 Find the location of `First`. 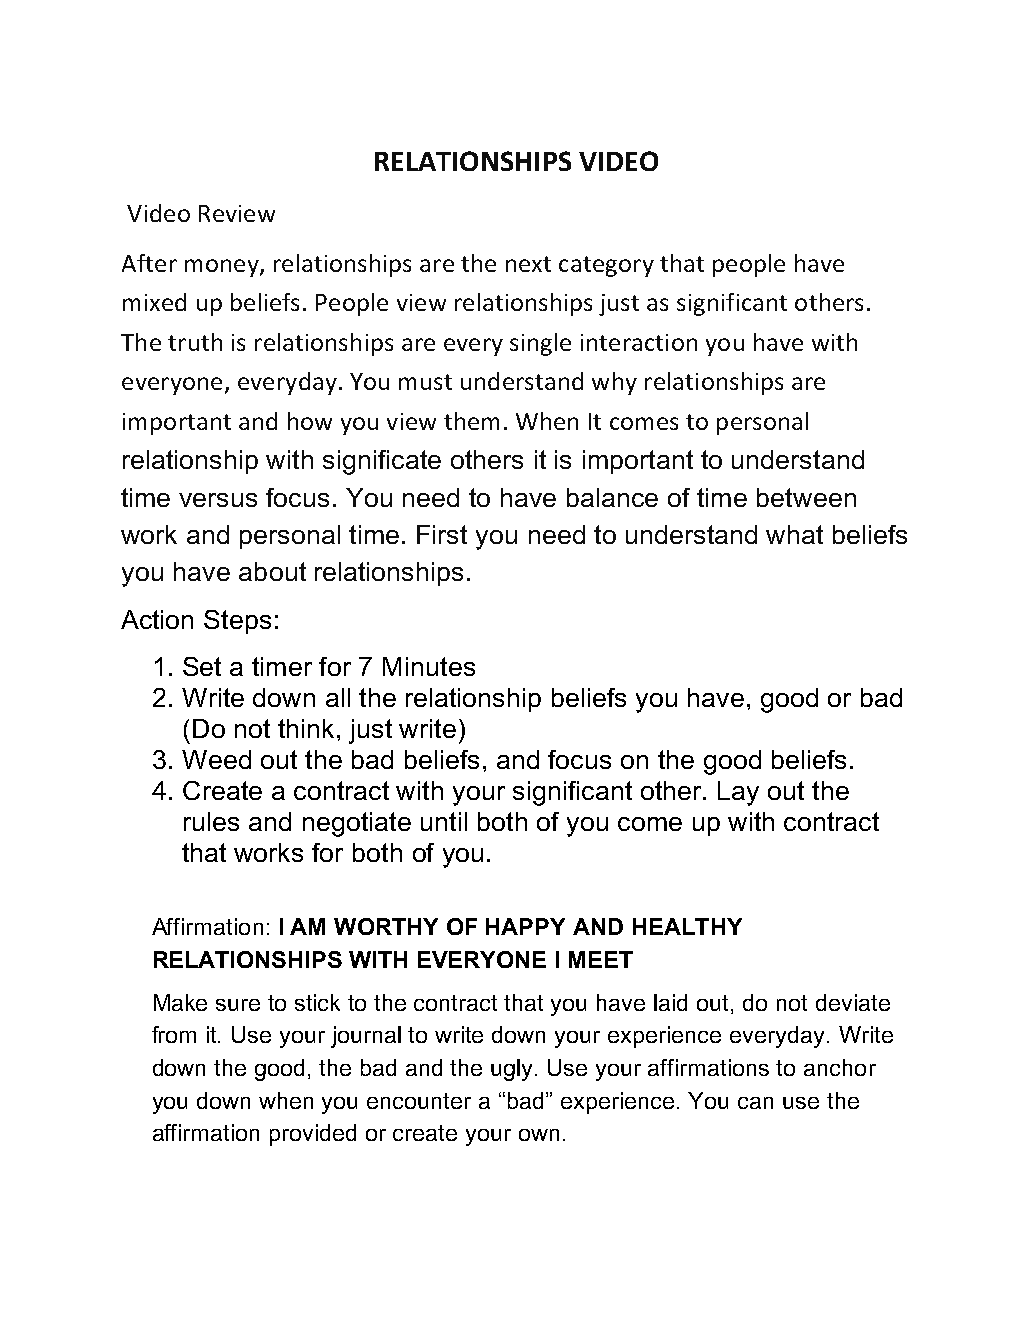

First is located at coordinates (442, 534).
